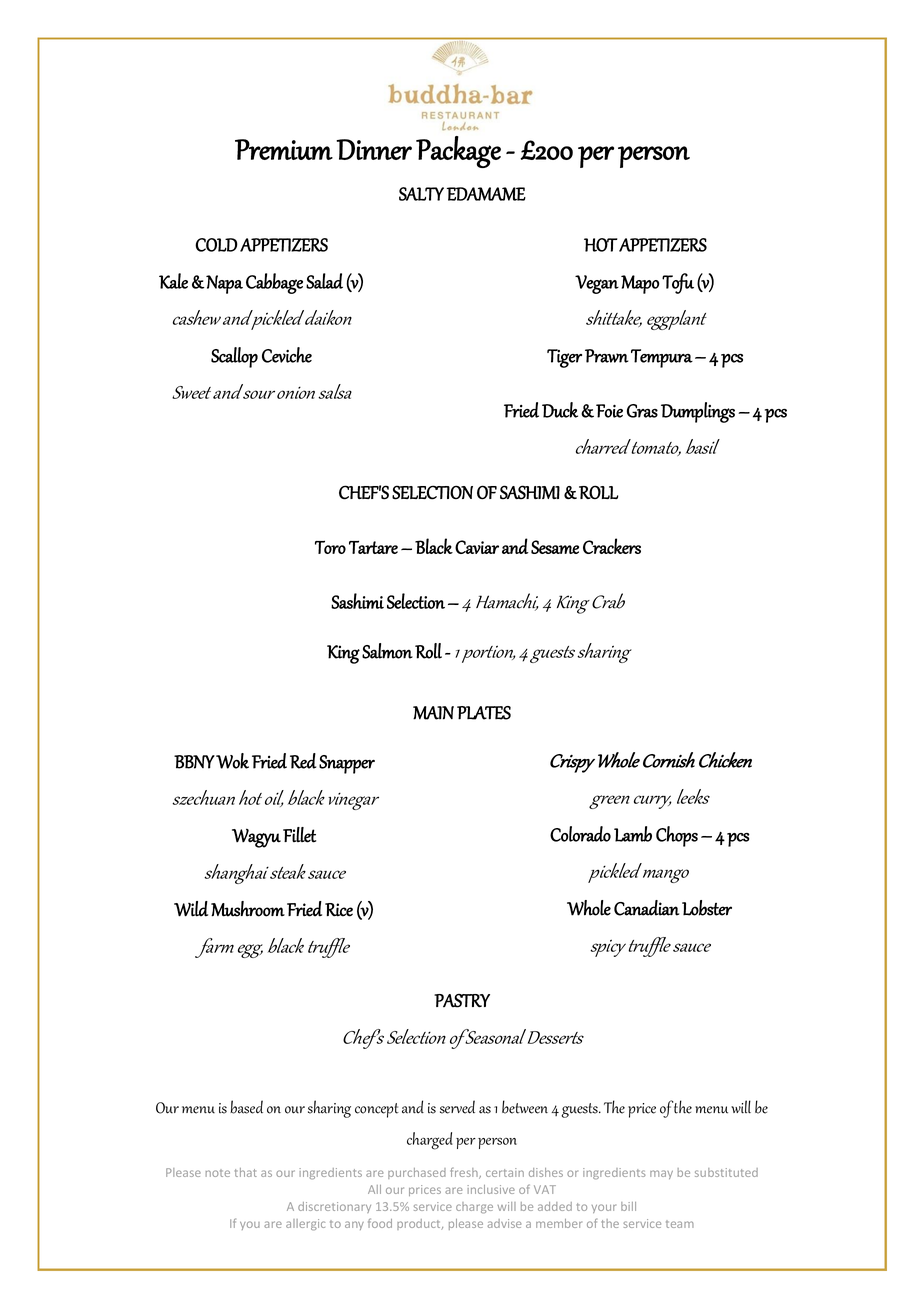 The height and width of the screenshot is (1308, 924). Describe the element at coordinates (330, 547) in the screenshot. I see `Toro` at that location.
